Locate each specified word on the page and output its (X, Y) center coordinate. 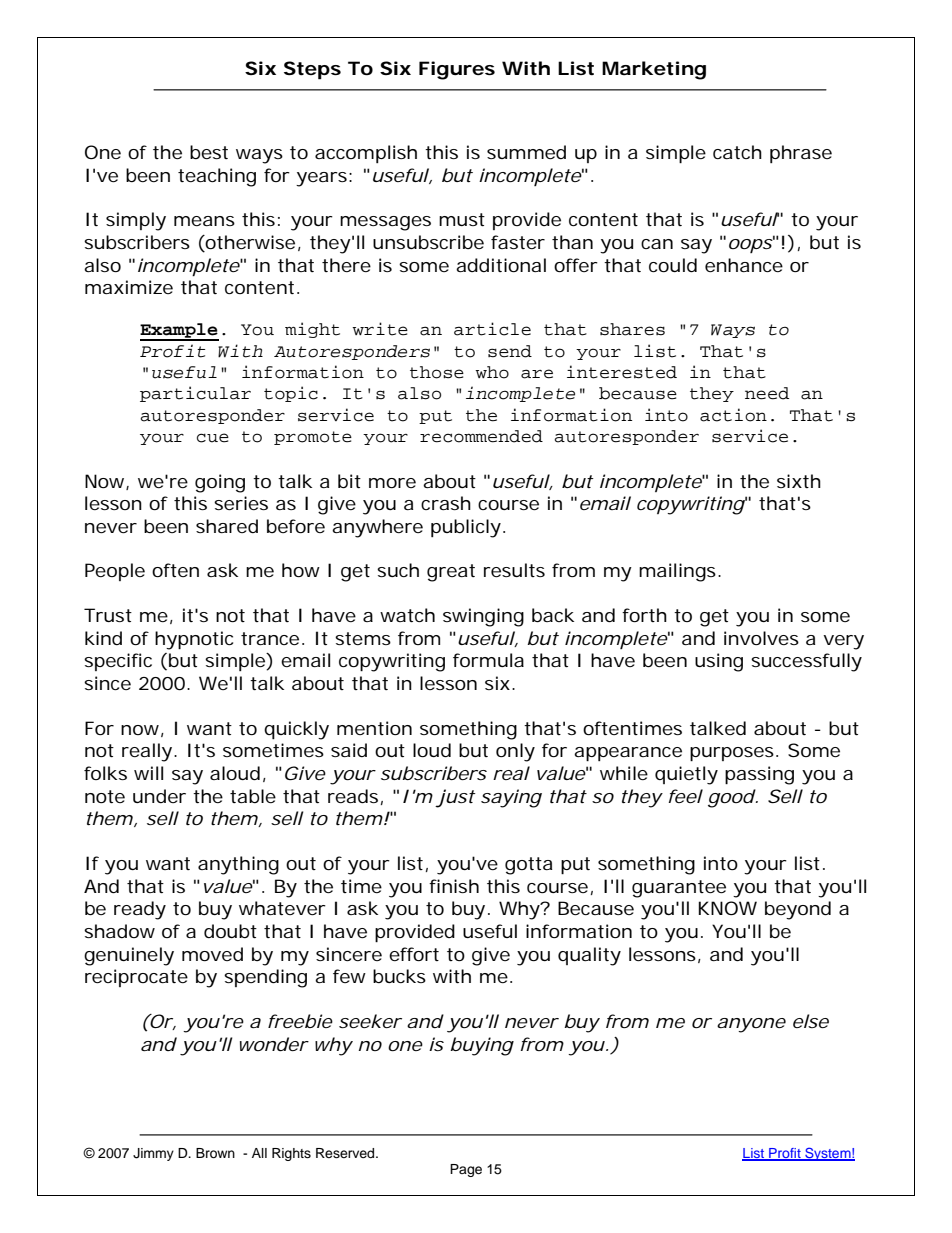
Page (466, 1170)
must (462, 219)
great (451, 573)
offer (575, 265)
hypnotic (194, 640)
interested (622, 372)
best (209, 152)
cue (213, 438)
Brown (215, 1153)
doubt (230, 931)
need (767, 393)
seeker (369, 1021)
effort (414, 954)
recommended (481, 436)
